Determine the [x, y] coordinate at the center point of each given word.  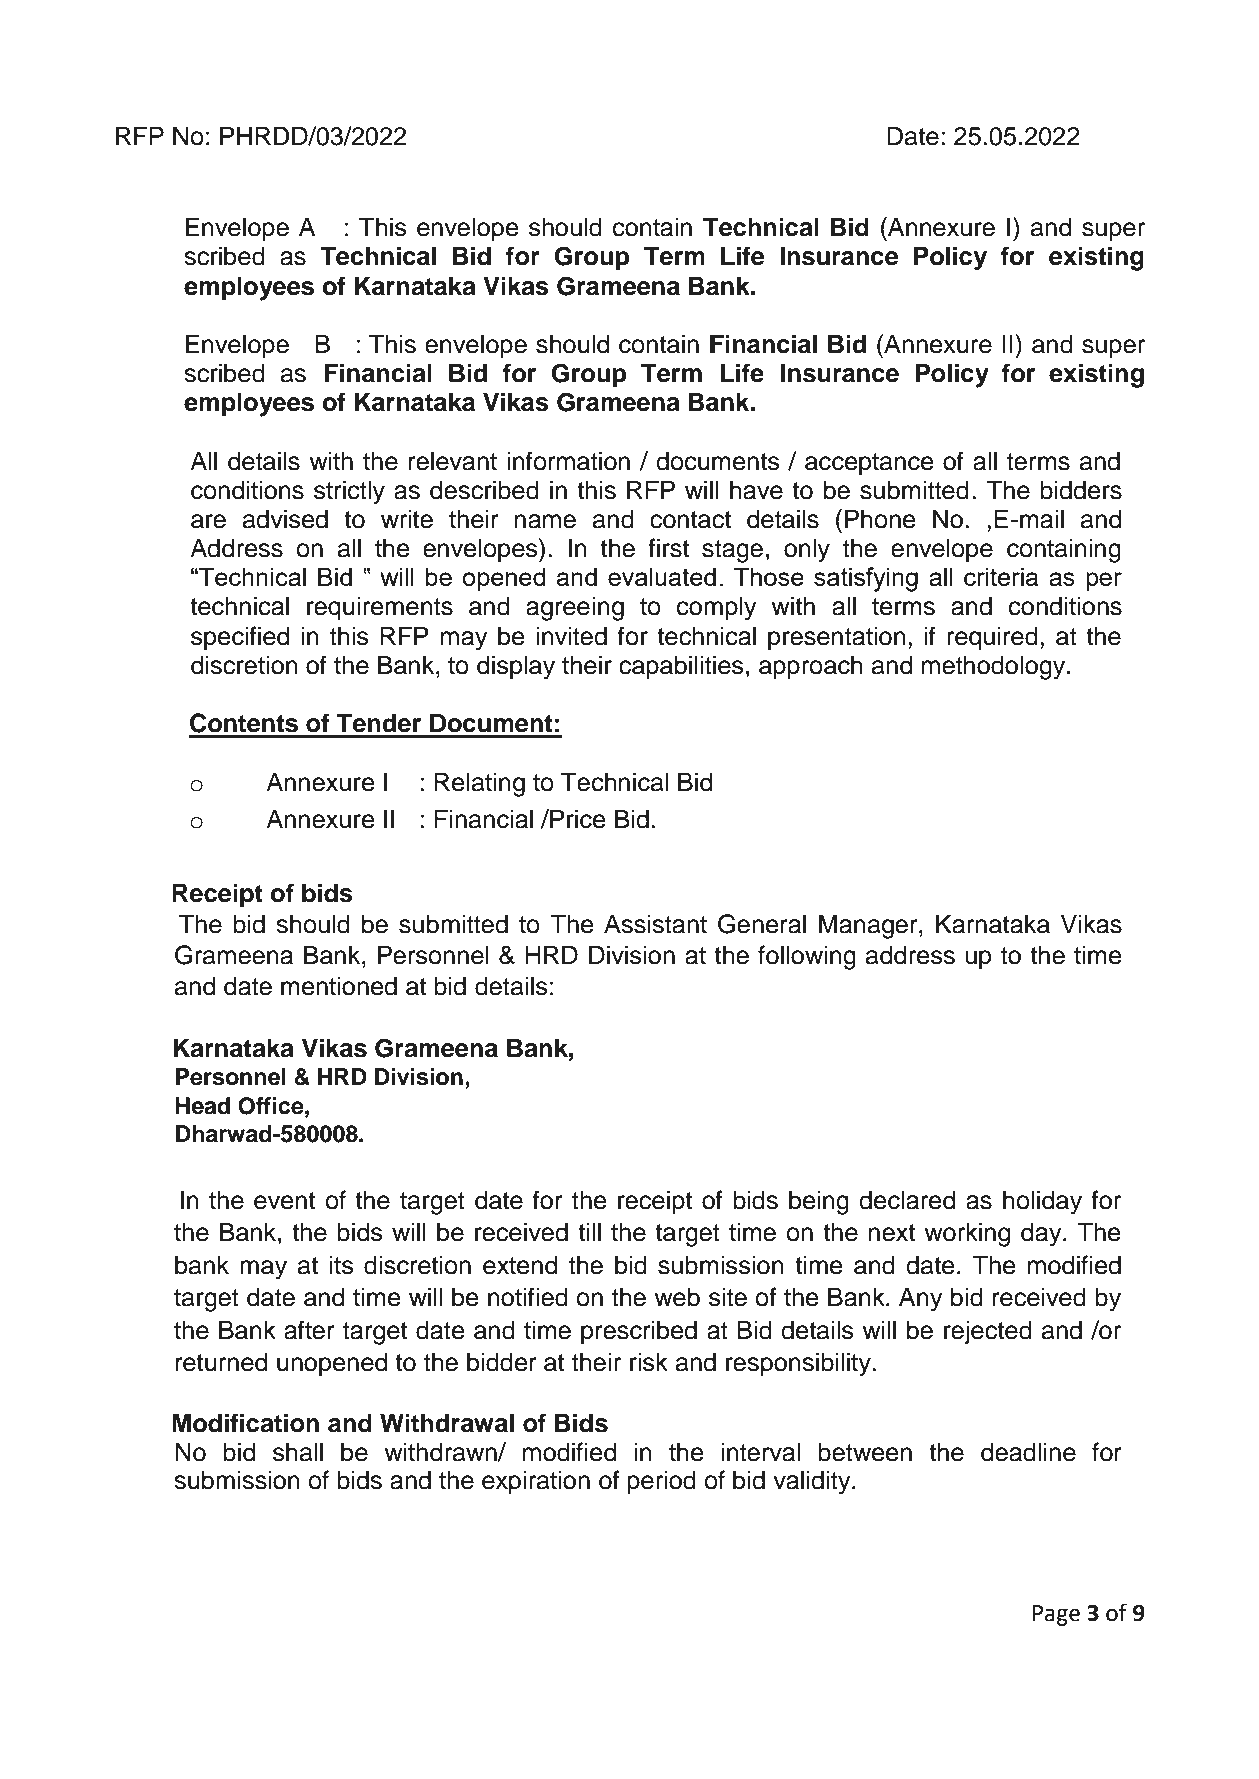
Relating [479, 784]
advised [285, 519]
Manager [869, 926]
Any [921, 1299]
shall [298, 1452]
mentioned [339, 986]
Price [577, 819]
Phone [880, 519]
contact [690, 520]
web [677, 1297]
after [309, 1330]
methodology [995, 667]
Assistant [655, 924]
